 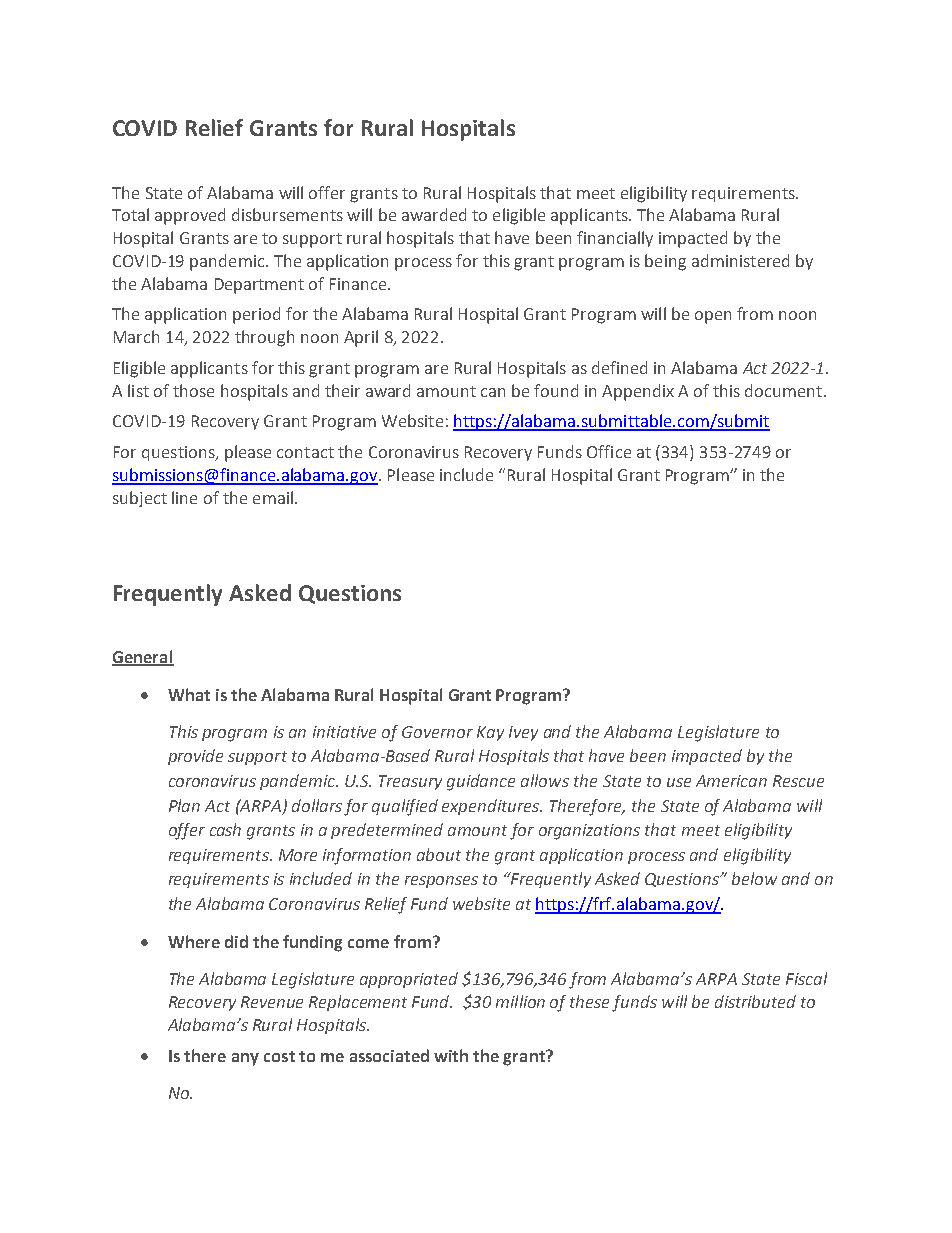 I want to click on American, so click(x=731, y=781).
